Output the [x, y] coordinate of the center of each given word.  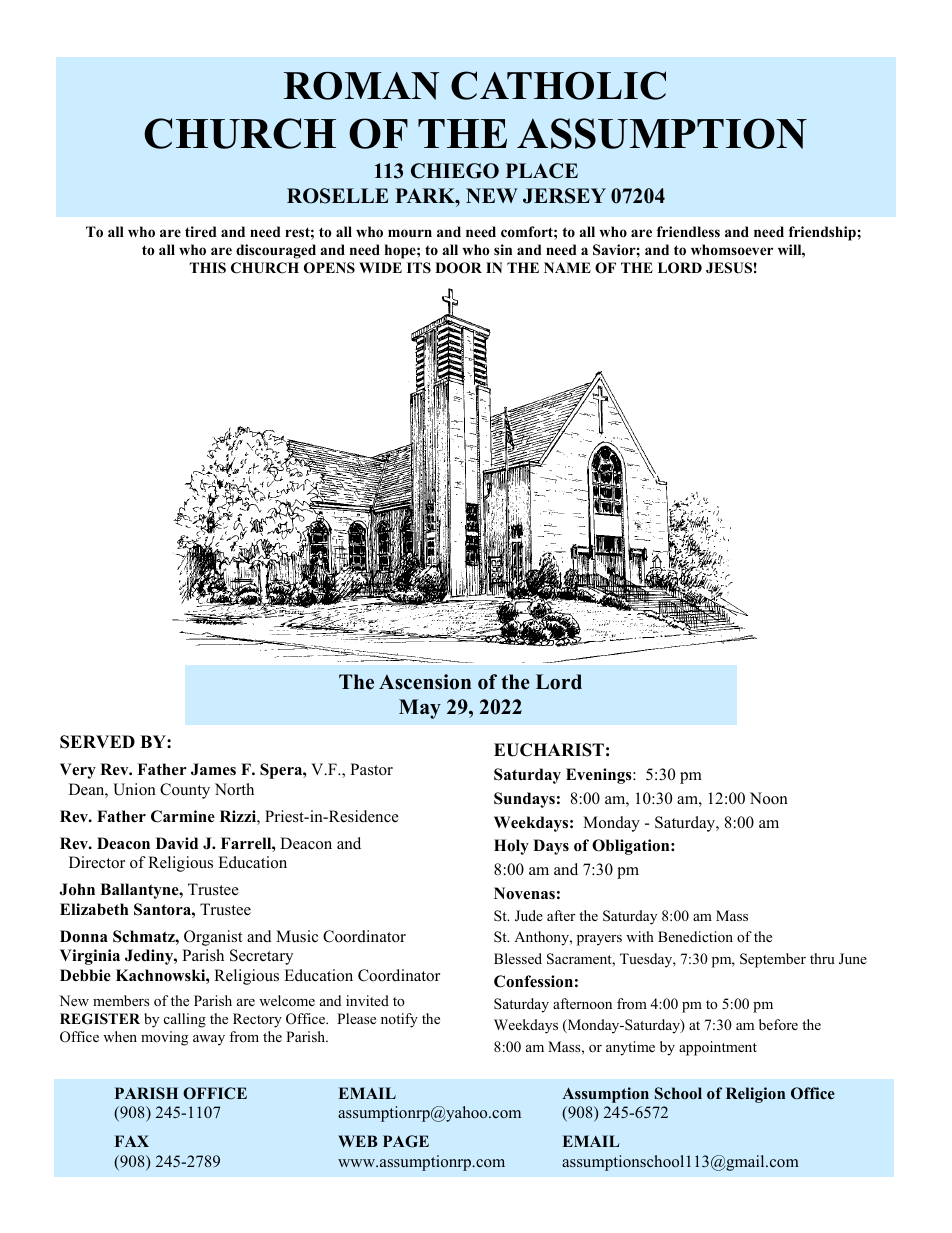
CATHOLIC [558, 85]
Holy [511, 847]
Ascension [425, 682]
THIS [208, 268]
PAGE [406, 1141]
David [177, 843]
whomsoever [732, 249]
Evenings [600, 776]
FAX [132, 1141]
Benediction [695, 936]
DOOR [458, 268]
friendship [823, 233]
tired [201, 231]
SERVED [97, 742]
